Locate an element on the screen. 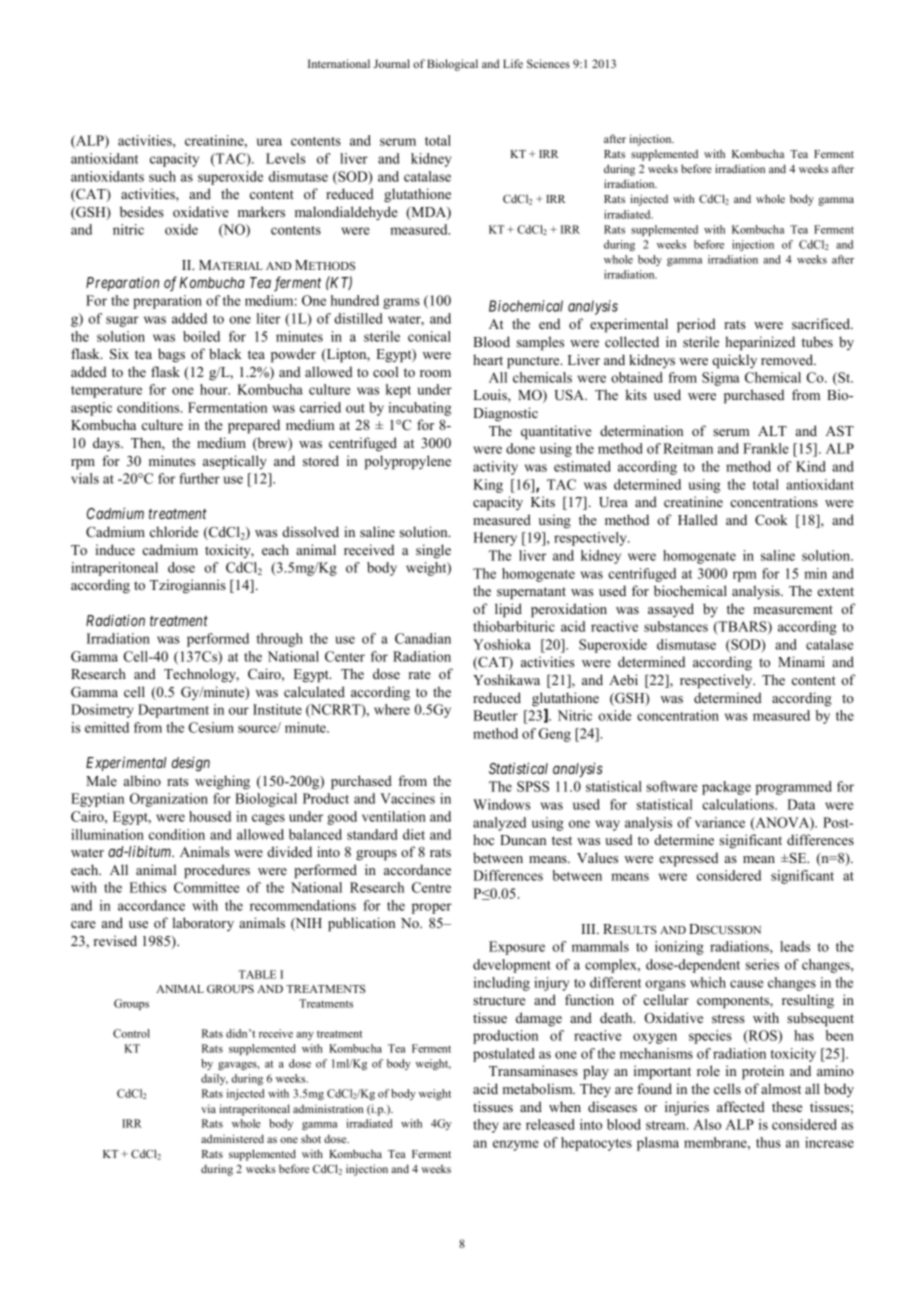  package is located at coordinates (726, 788).
